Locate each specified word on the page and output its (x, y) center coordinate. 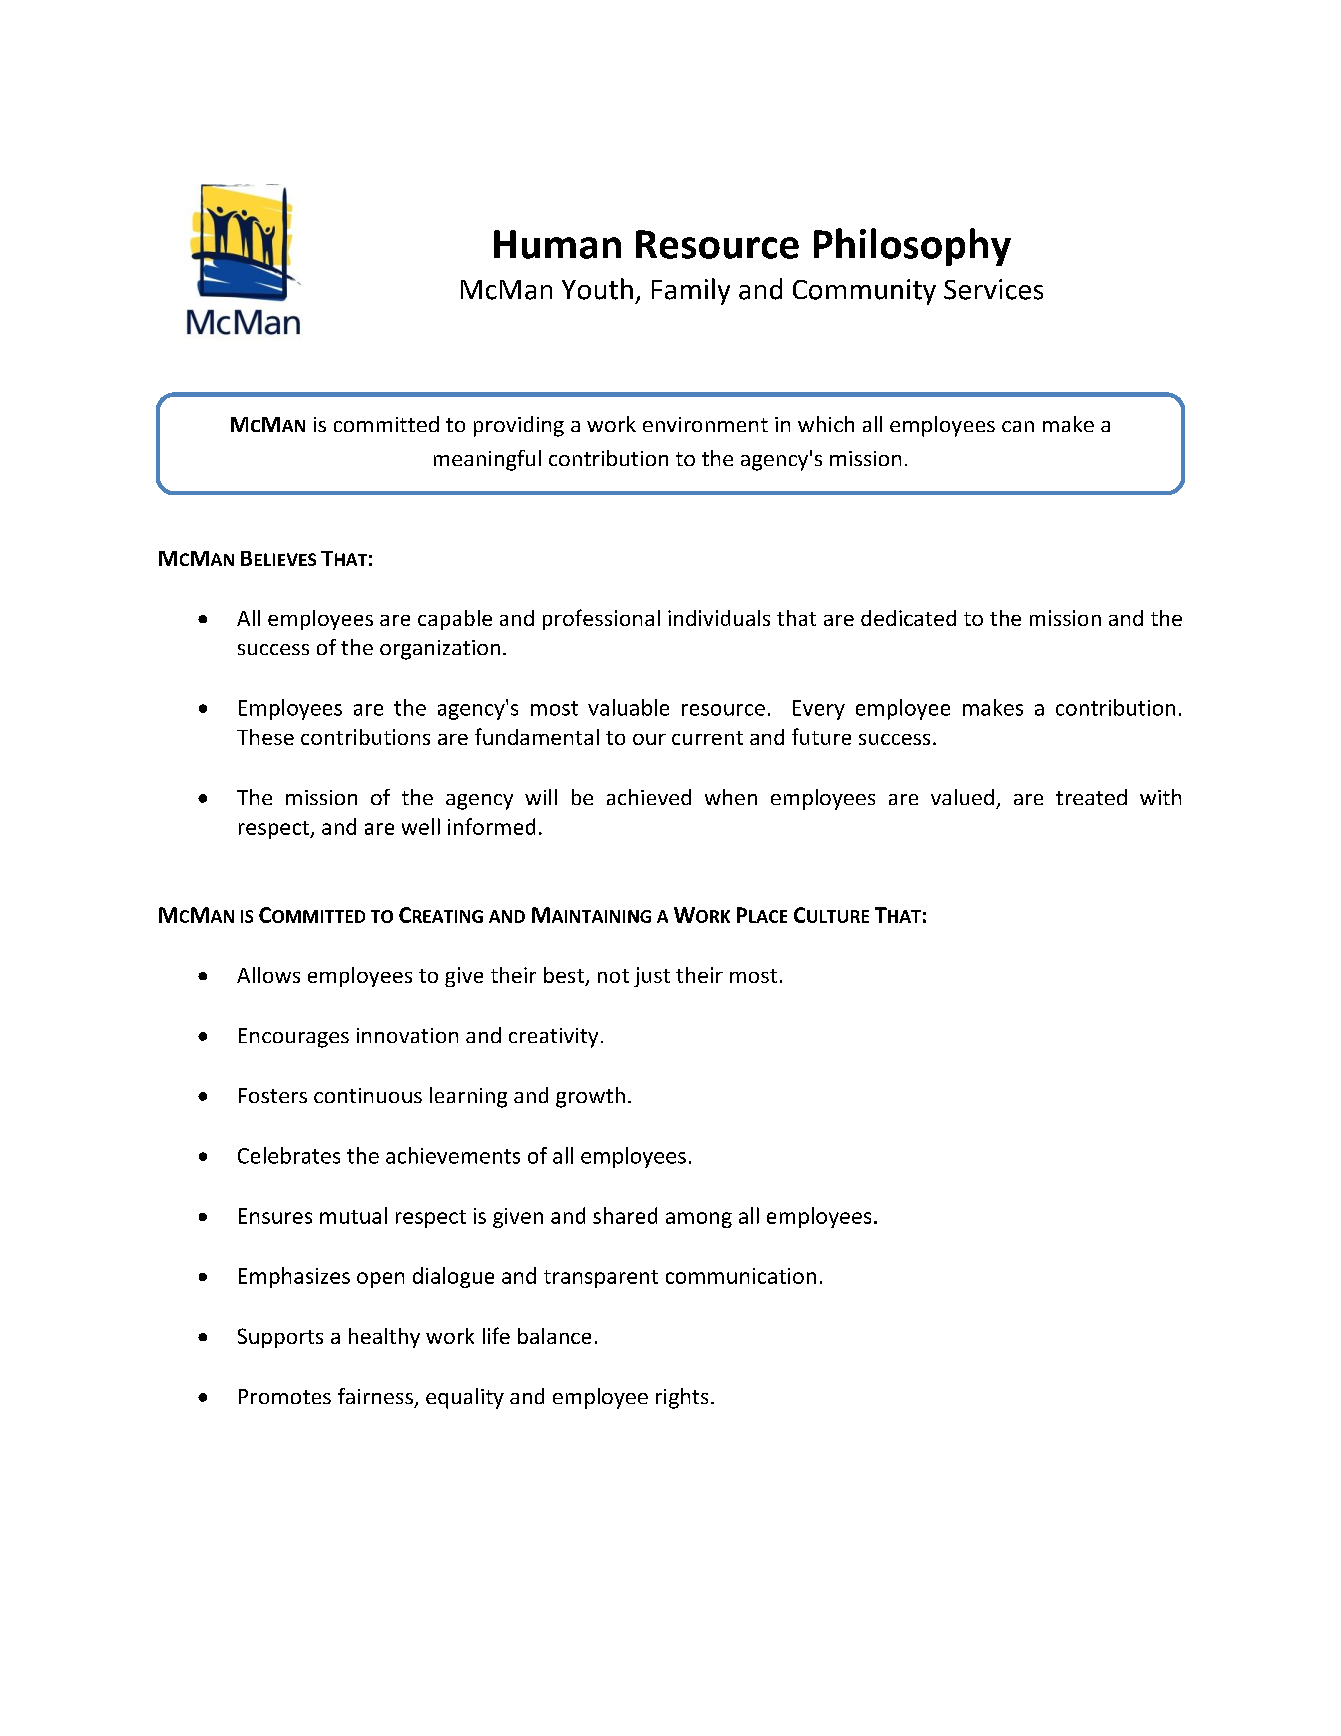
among (699, 1220)
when (731, 797)
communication (741, 1276)
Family (691, 291)
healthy (384, 1338)
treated (1091, 797)
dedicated (908, 618)
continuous (368, 1095)
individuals (719, 618)
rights (682, 1398)
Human (557, 244)
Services (993, 289)
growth (590, 1097)
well (421, 826)
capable (455, 620)
